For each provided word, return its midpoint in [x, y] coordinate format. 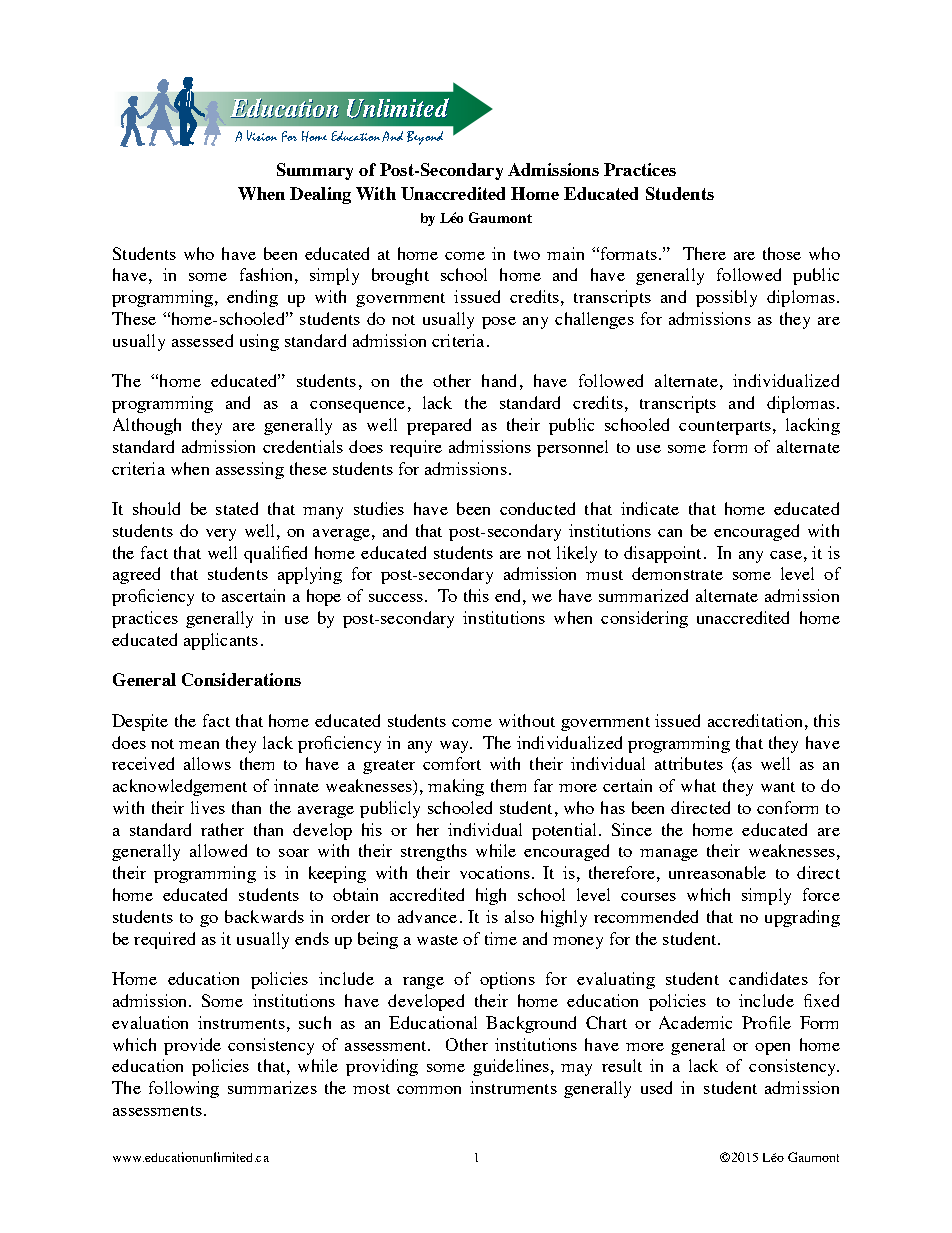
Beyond [425, 138]
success [396, 598]
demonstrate [677, 573]
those [782, 253]
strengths [434, 852]
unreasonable [717, 872]
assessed [202, 340]
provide [192, 1046]
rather [222, 829]
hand [499, 380]
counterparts [725, 428]
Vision [262, 135]
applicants [221, 641]
